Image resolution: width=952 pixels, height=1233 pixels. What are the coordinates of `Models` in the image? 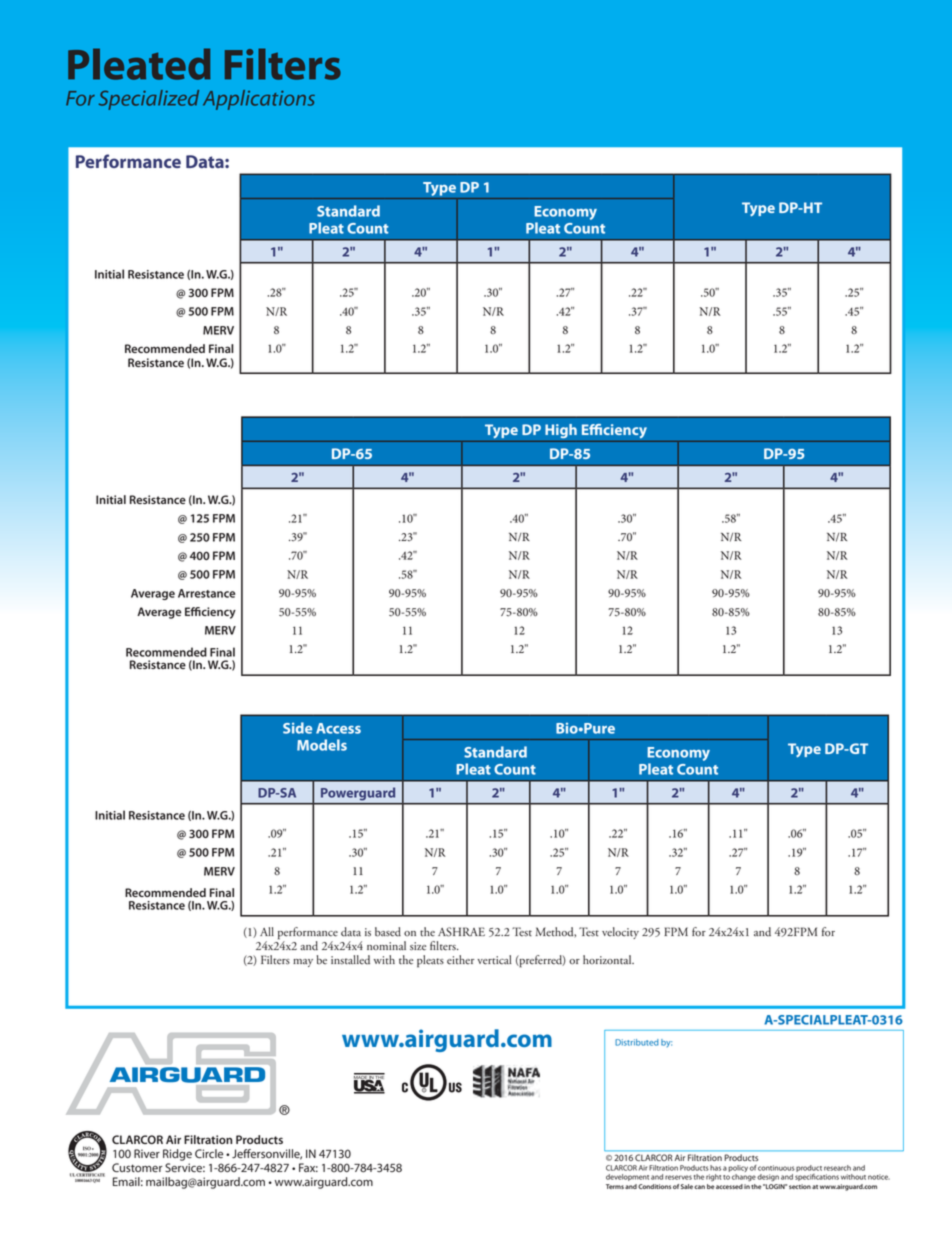 It's located at (322, 745).
